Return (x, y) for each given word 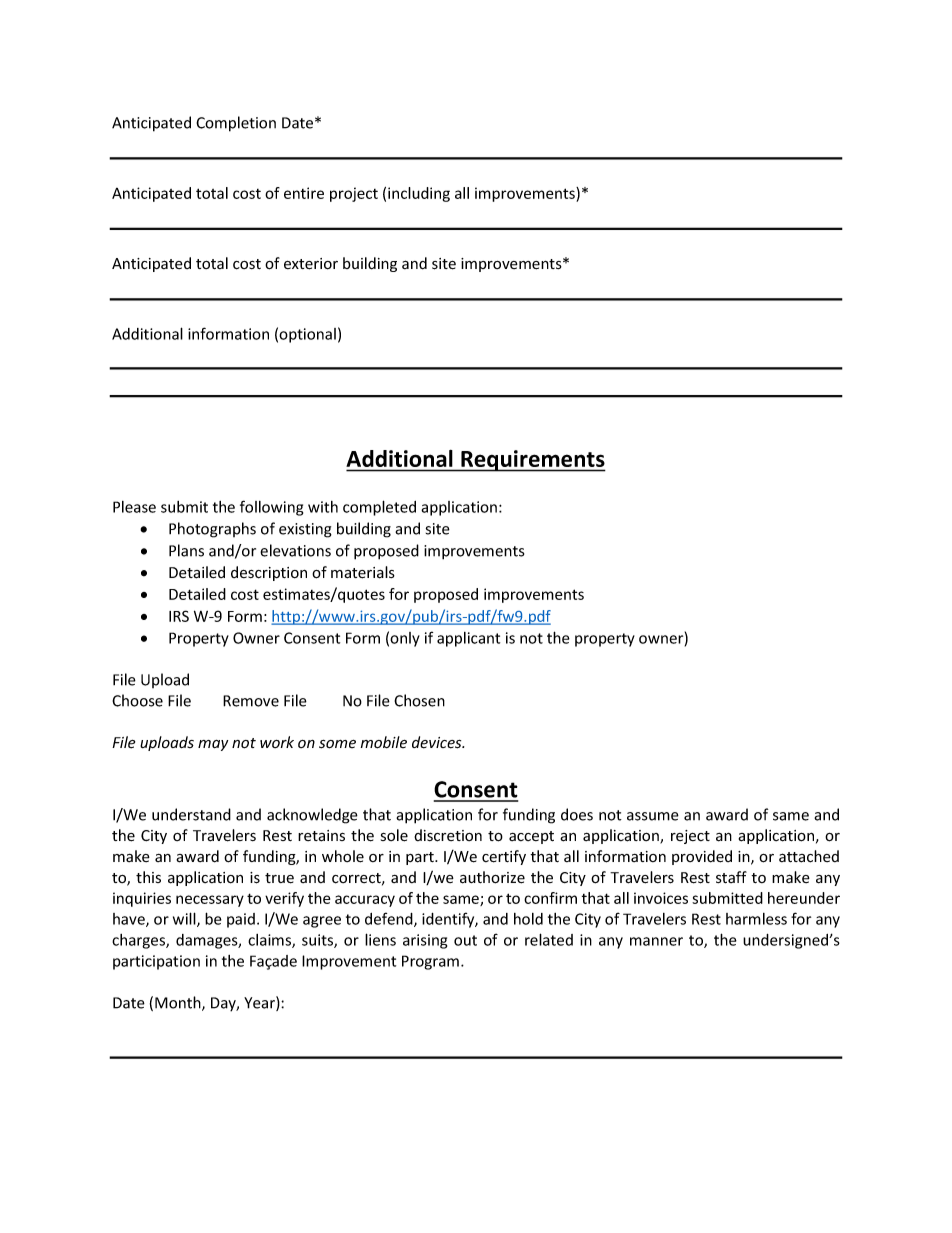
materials (363, 572)
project (354, 194)
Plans (186, 550)
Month (179, 1003)
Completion (236, 124)
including (419, 194)
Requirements (532, 461)
